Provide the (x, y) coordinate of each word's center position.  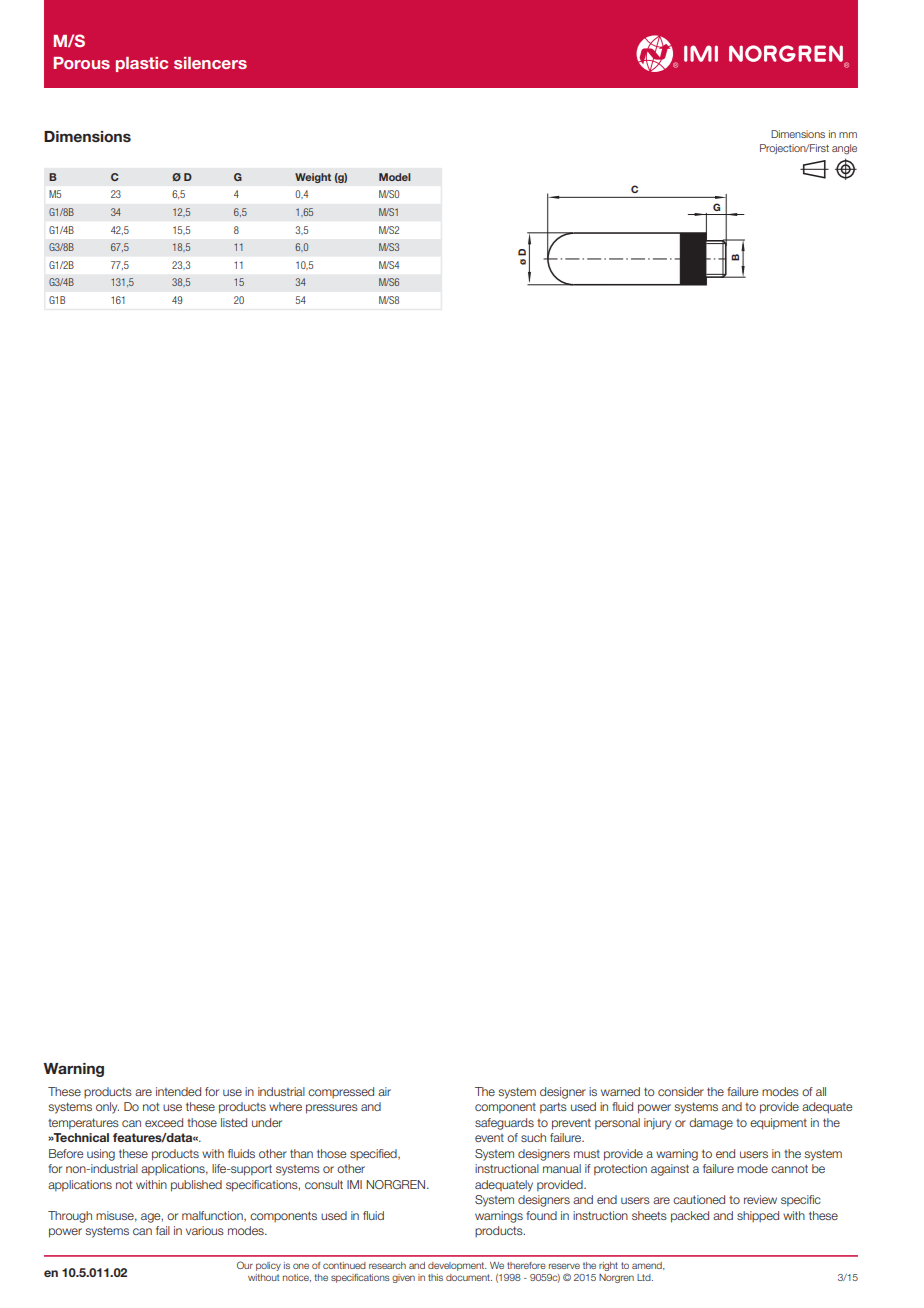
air (384, 1091)
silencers (210, 63)
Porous (82, 63)
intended (178, 1091)
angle (844, 149)
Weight (313, 178)
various (205, 1230)
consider (681, 1091)
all (821, 1091)
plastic (142, 64)
